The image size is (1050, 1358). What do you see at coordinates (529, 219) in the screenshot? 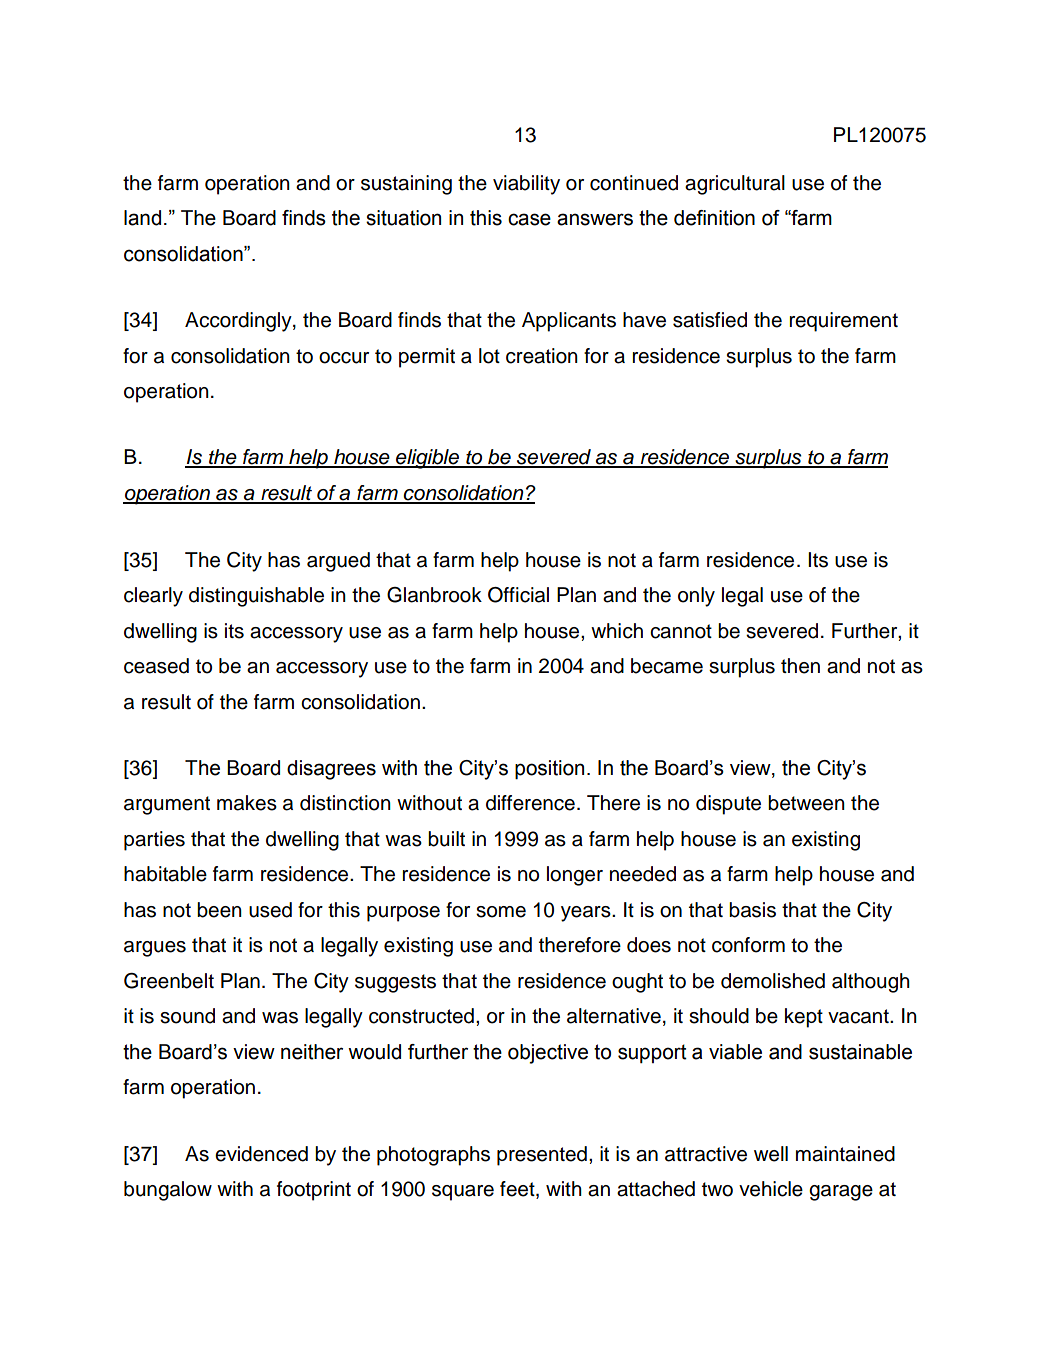
I see `case` at bounding box center [529, 219].
